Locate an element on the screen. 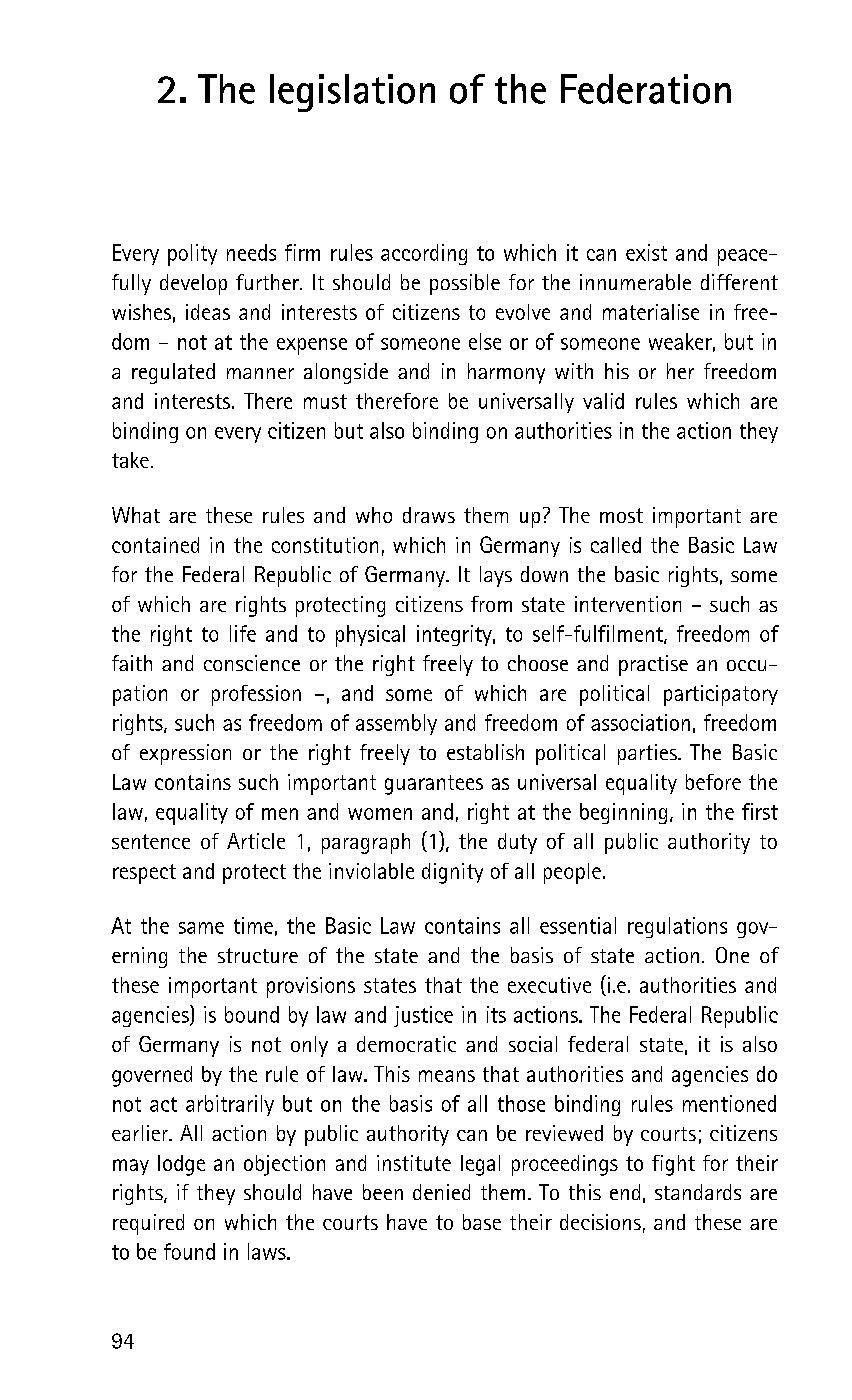 The width and height of the screenshot is (852, 1400). found is located at coordinates (189, 1251).
